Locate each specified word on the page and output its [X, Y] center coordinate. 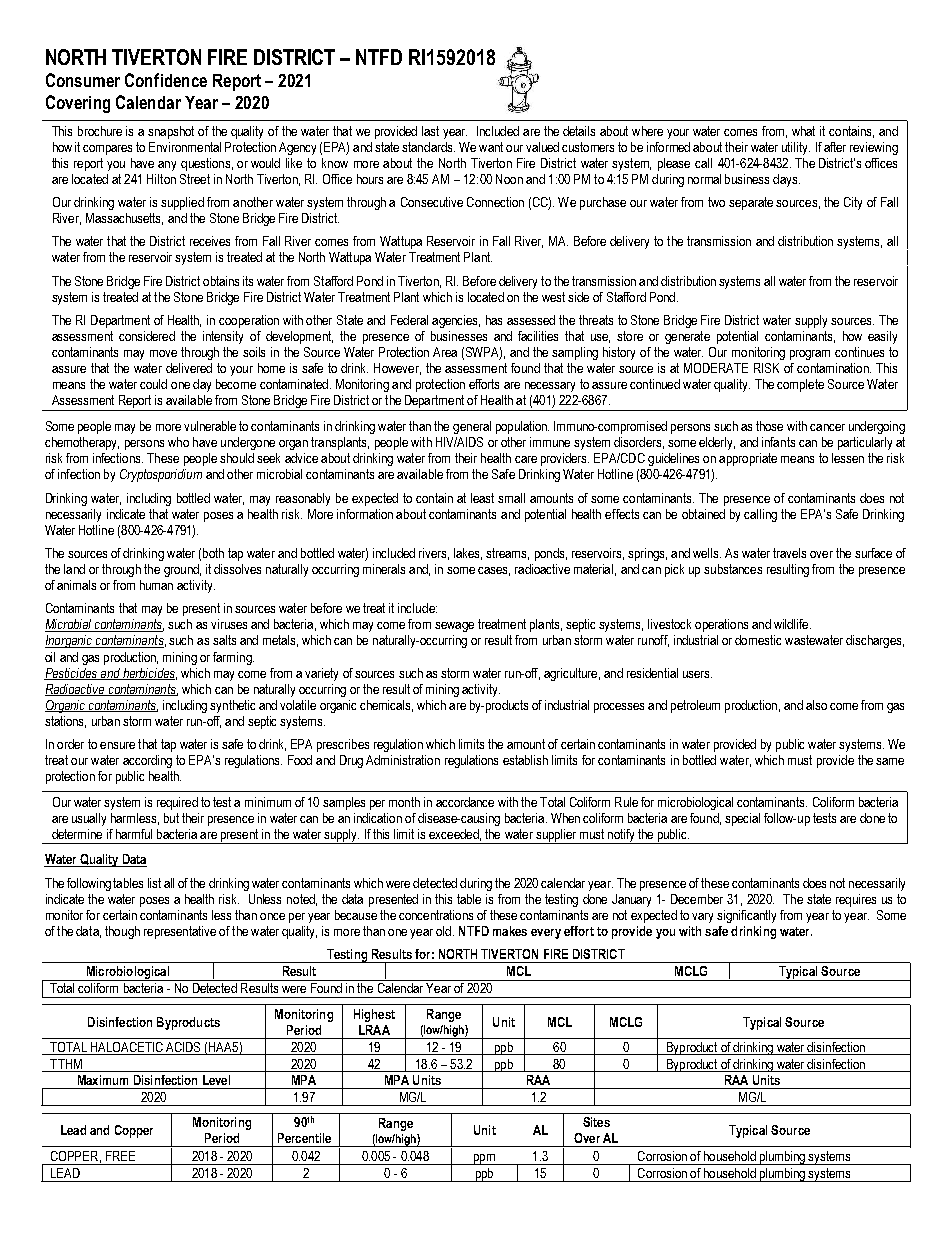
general [472, 427]
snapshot [171, 132]
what [803, 131]
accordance [465, 802]
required [177, 803]
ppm [484, 1159]
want [491, 147]
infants [778, 442]
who [178, 442]
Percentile [304, 1138]
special [742, 819]
